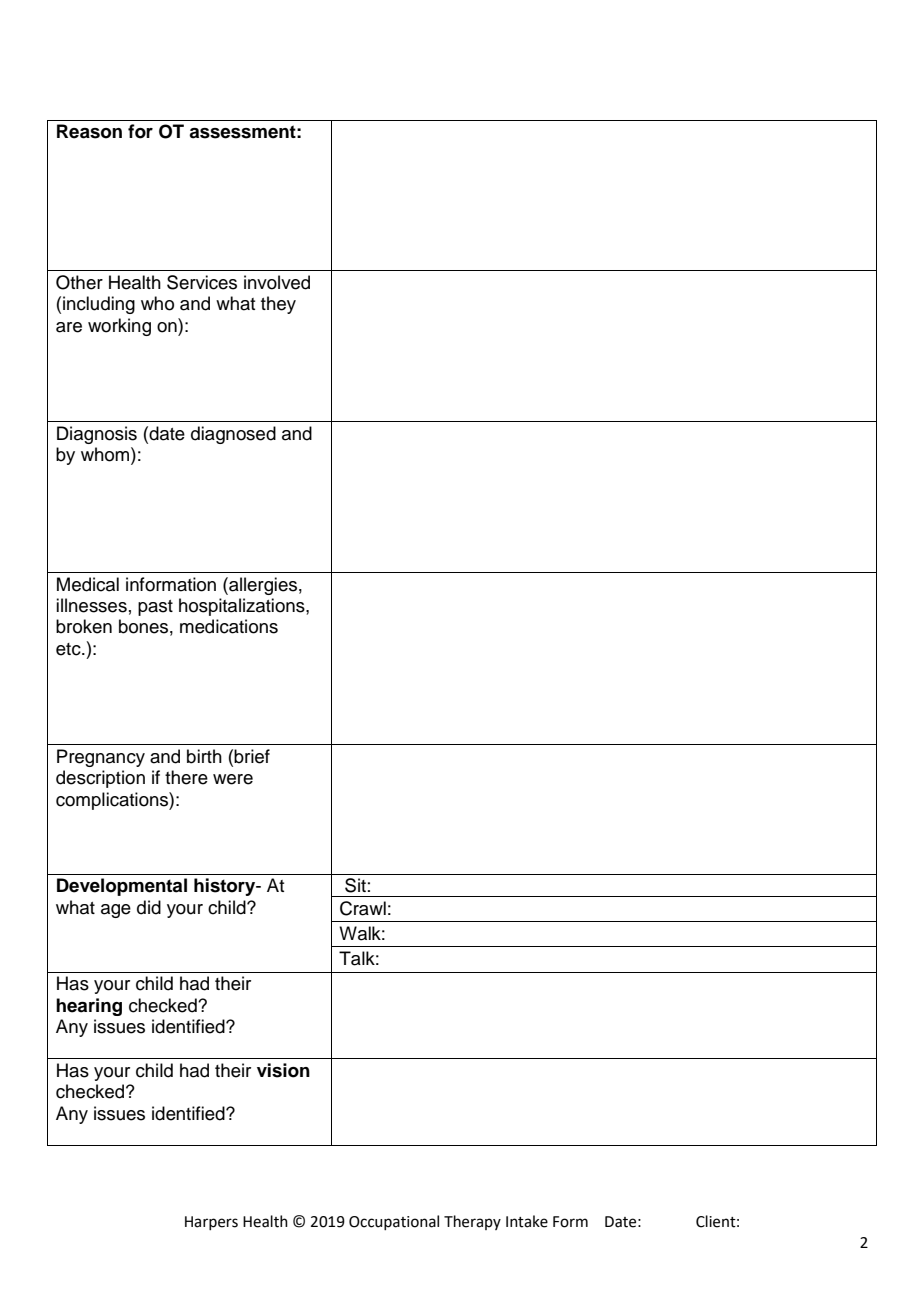 This screenshot has width=924, height=1308. Describe the element at coordinates (277, 282) in the screenshot. I see `involved` at that location.
